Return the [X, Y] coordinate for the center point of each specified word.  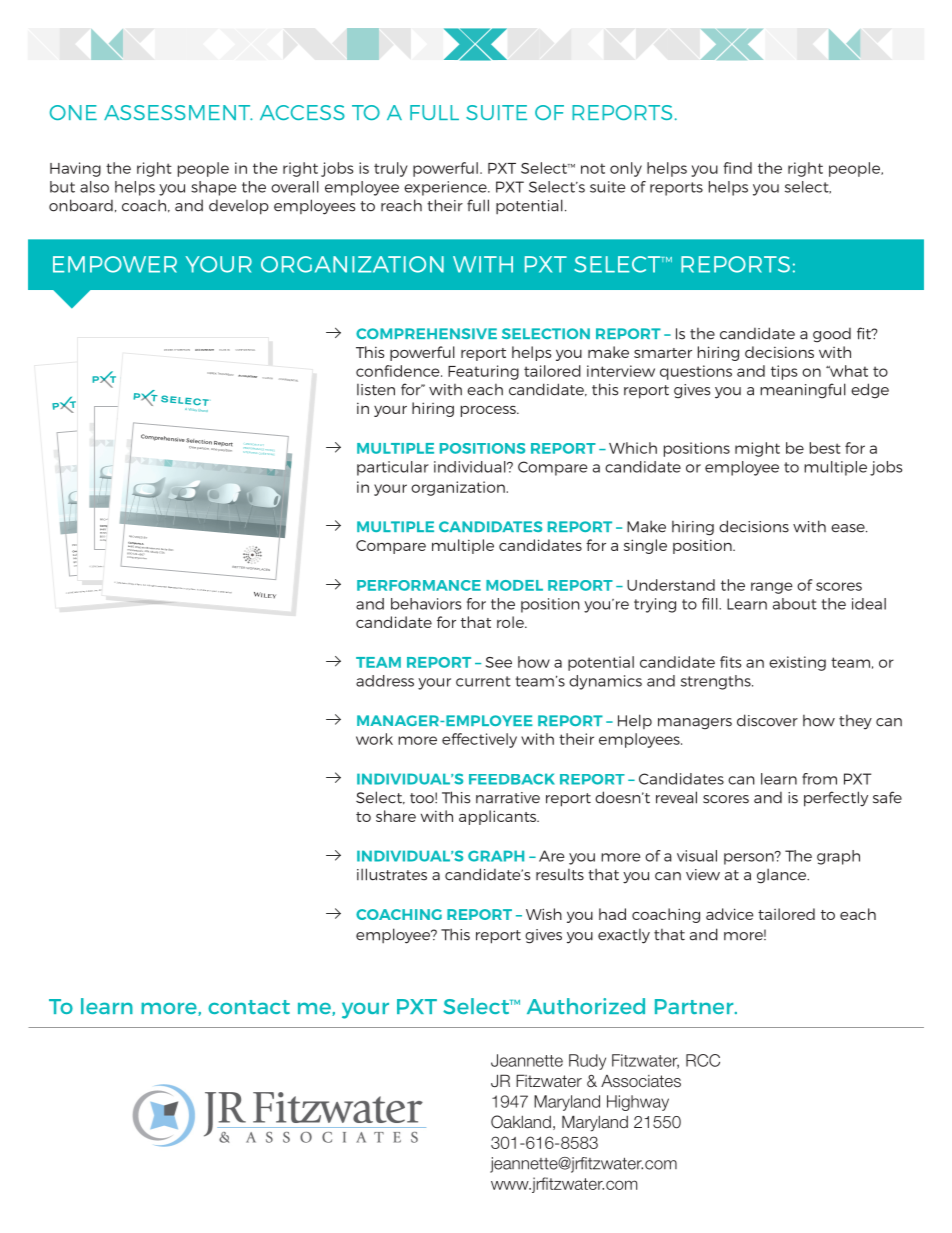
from [819, 779]
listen [376, 390]
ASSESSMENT [178, 112]
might [757, 449]
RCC [703, 1060]
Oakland [521, 1122]
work [374, 739]
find [737, 168]
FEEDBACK [512, 779]
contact [249, 1007]
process [489, 411]
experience [446, 188]
